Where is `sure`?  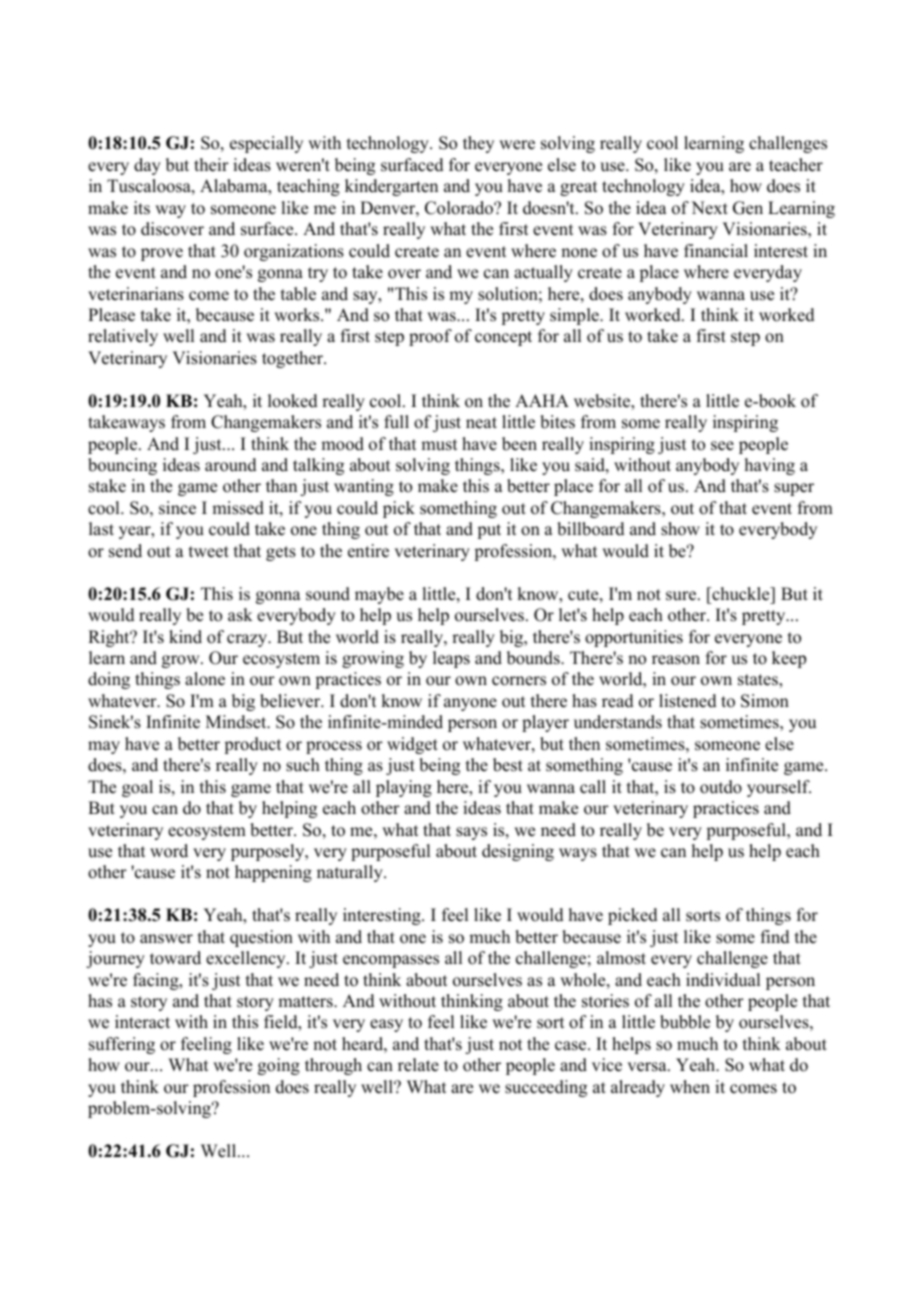 sure is located at coordinates (681, 596).
